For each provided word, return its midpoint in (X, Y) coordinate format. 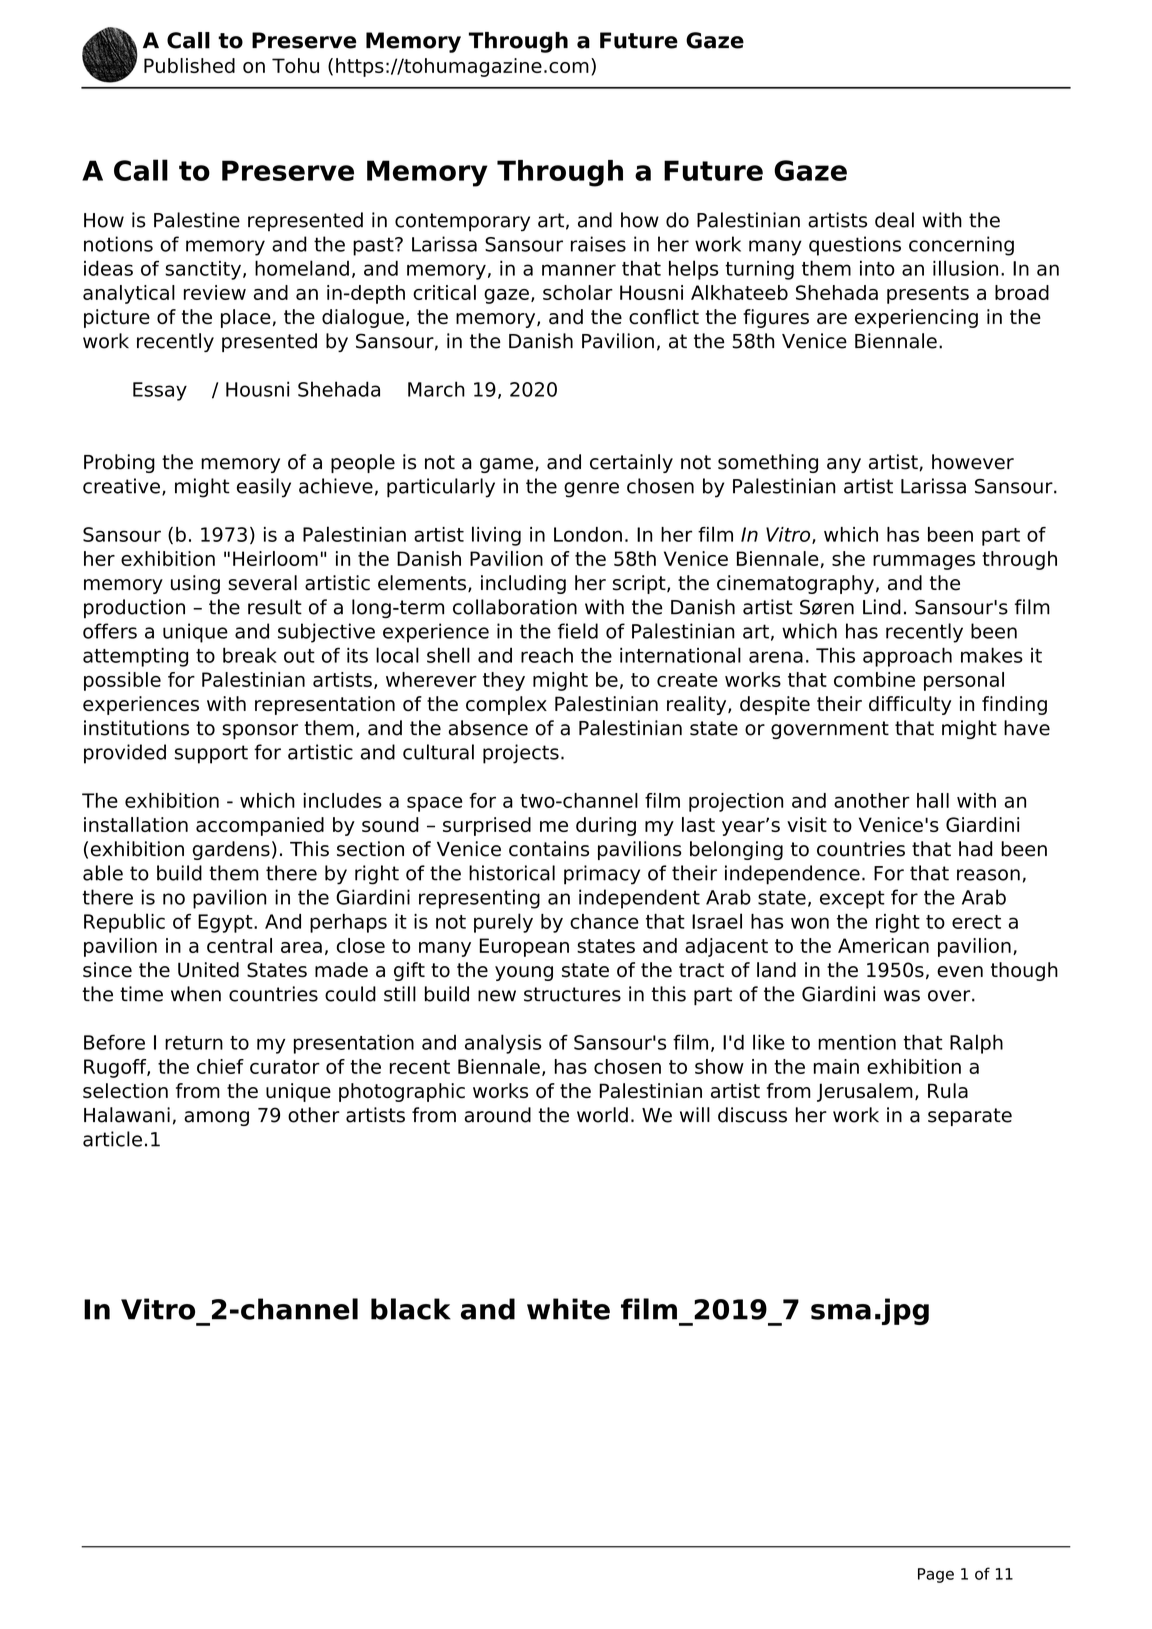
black (411, 1309)
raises (598, 244)
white (568, 1309)
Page (936, 1575)
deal (894, 220)
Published (189, 65)
